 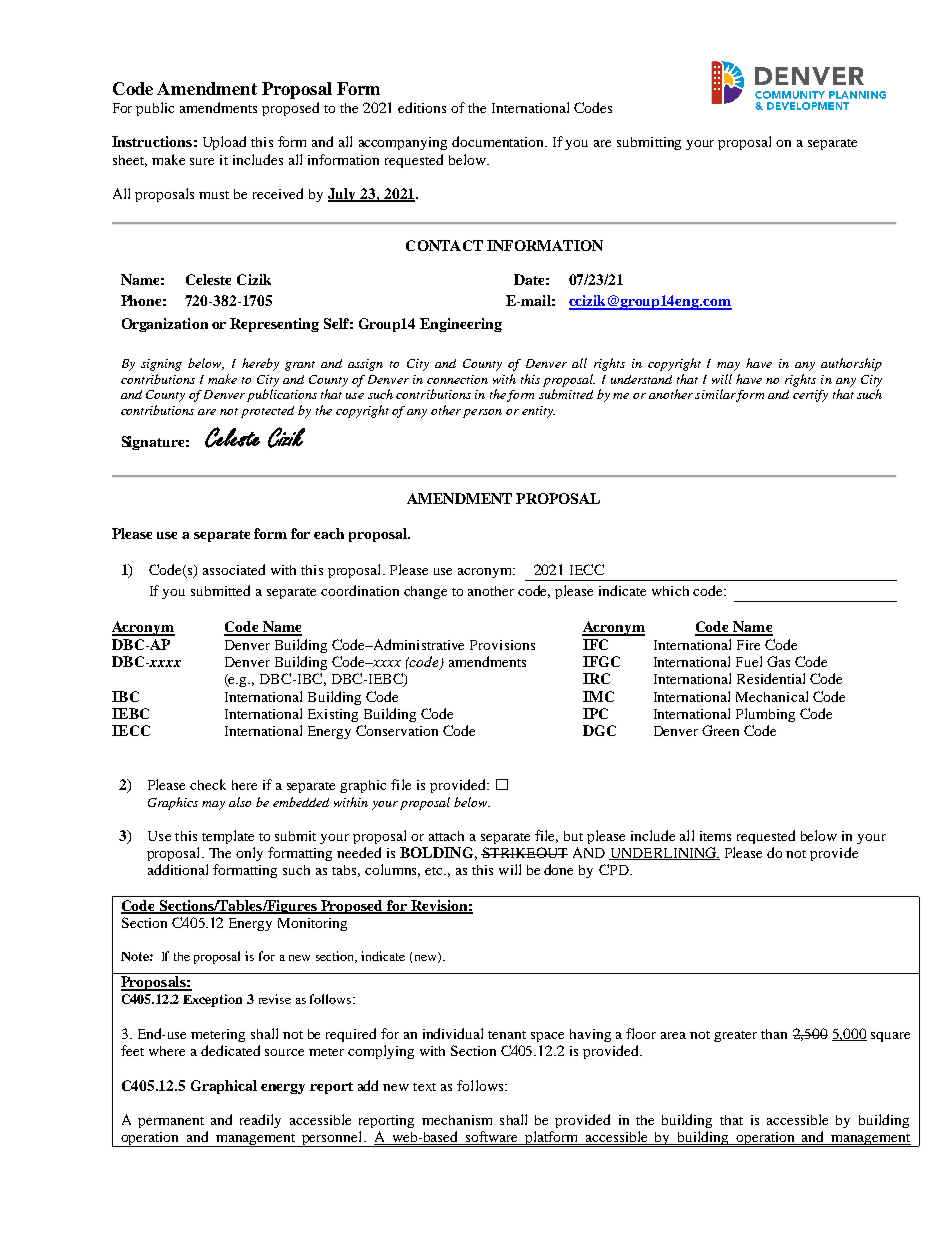 What do you see at coordinates (499, 141) in the screenshot?
I see `documentation` at bounding box center [499, 141].
